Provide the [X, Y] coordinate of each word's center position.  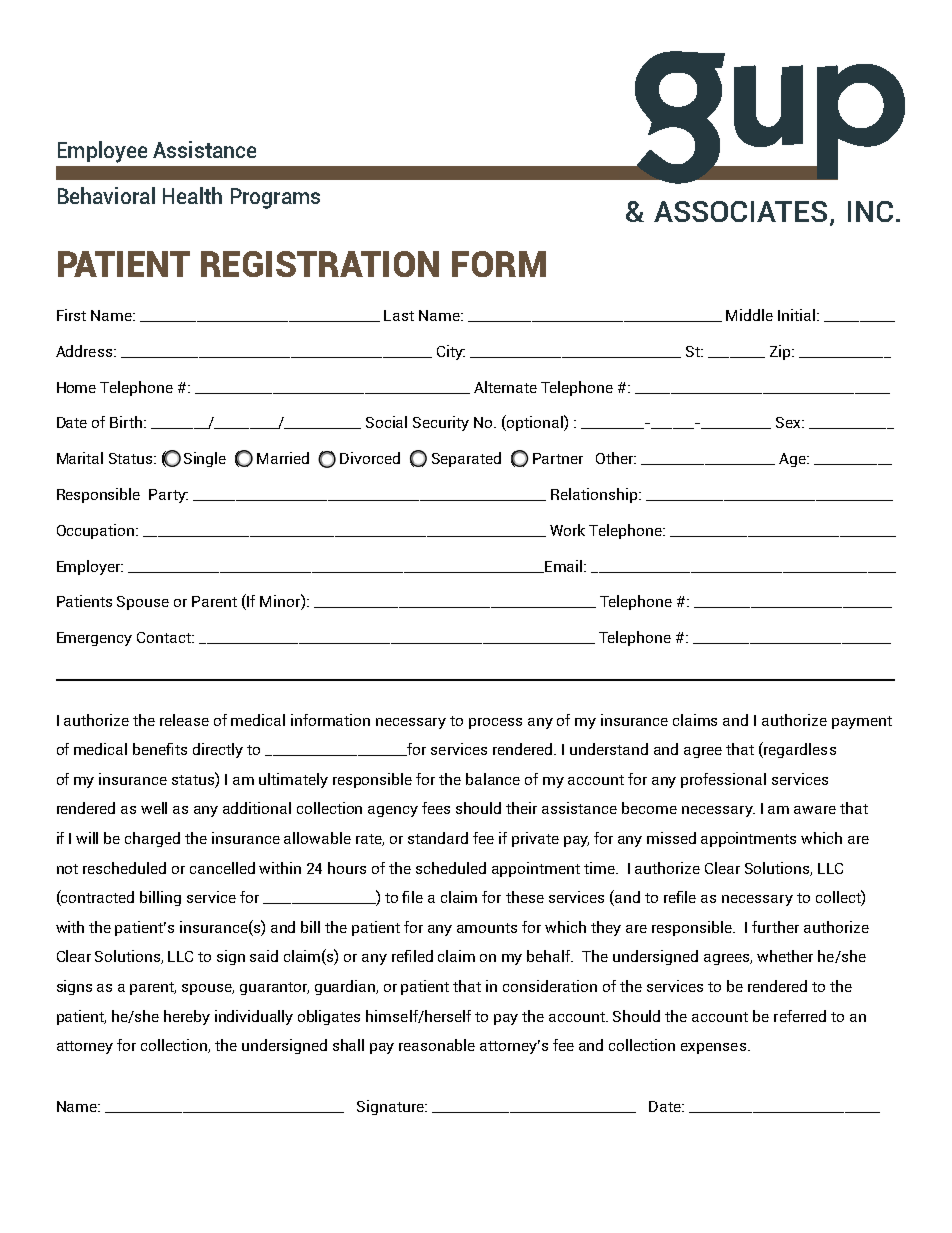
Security [441, 423]
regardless [799, 750]
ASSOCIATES [740, 211]
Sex [789, 422]
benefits [160, 749]
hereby [187, 1017]
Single [205, 459]
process [495, 723]
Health [192, 195]
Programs [275, 198]
